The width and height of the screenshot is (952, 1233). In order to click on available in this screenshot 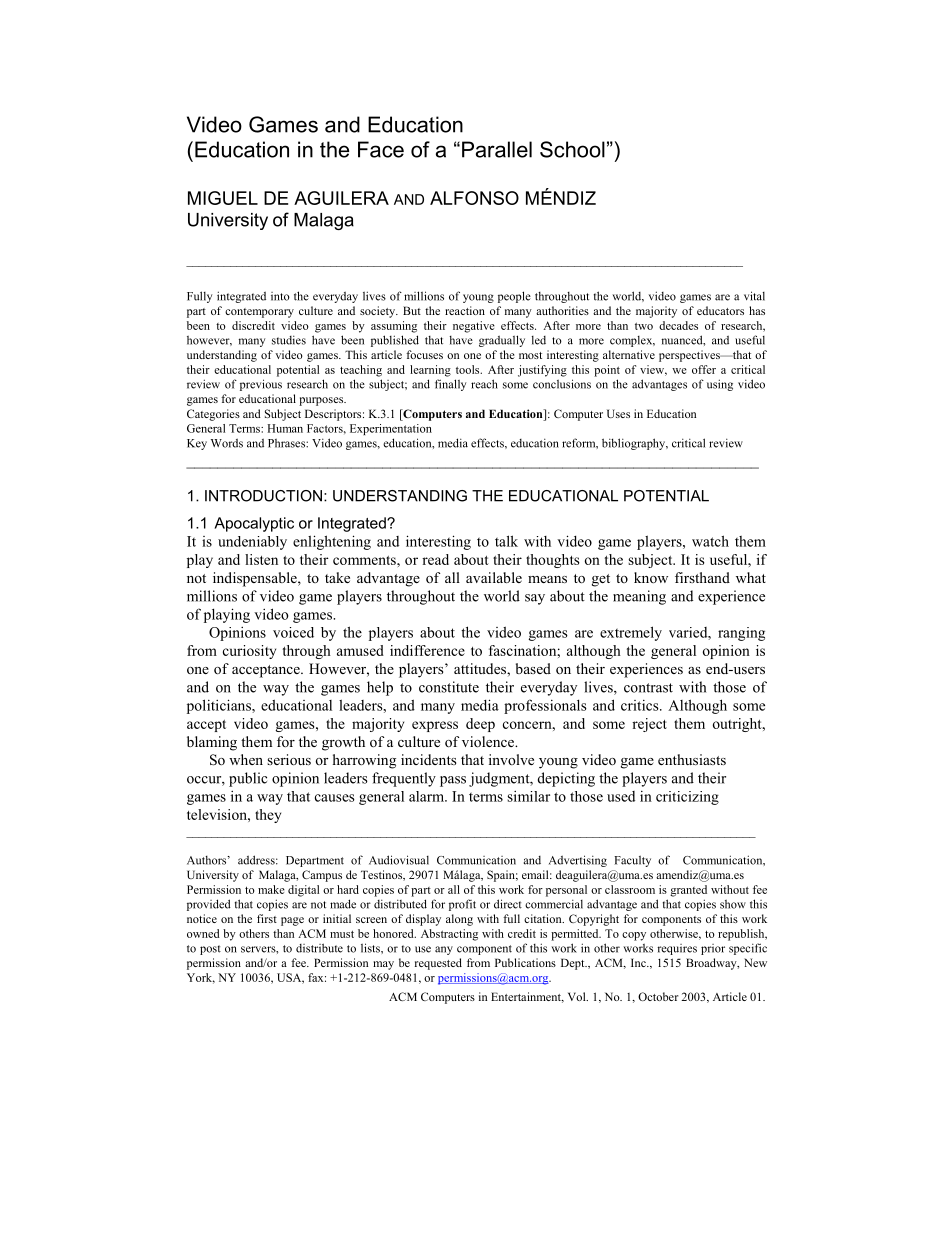, I will do `click(494, 577)`.
